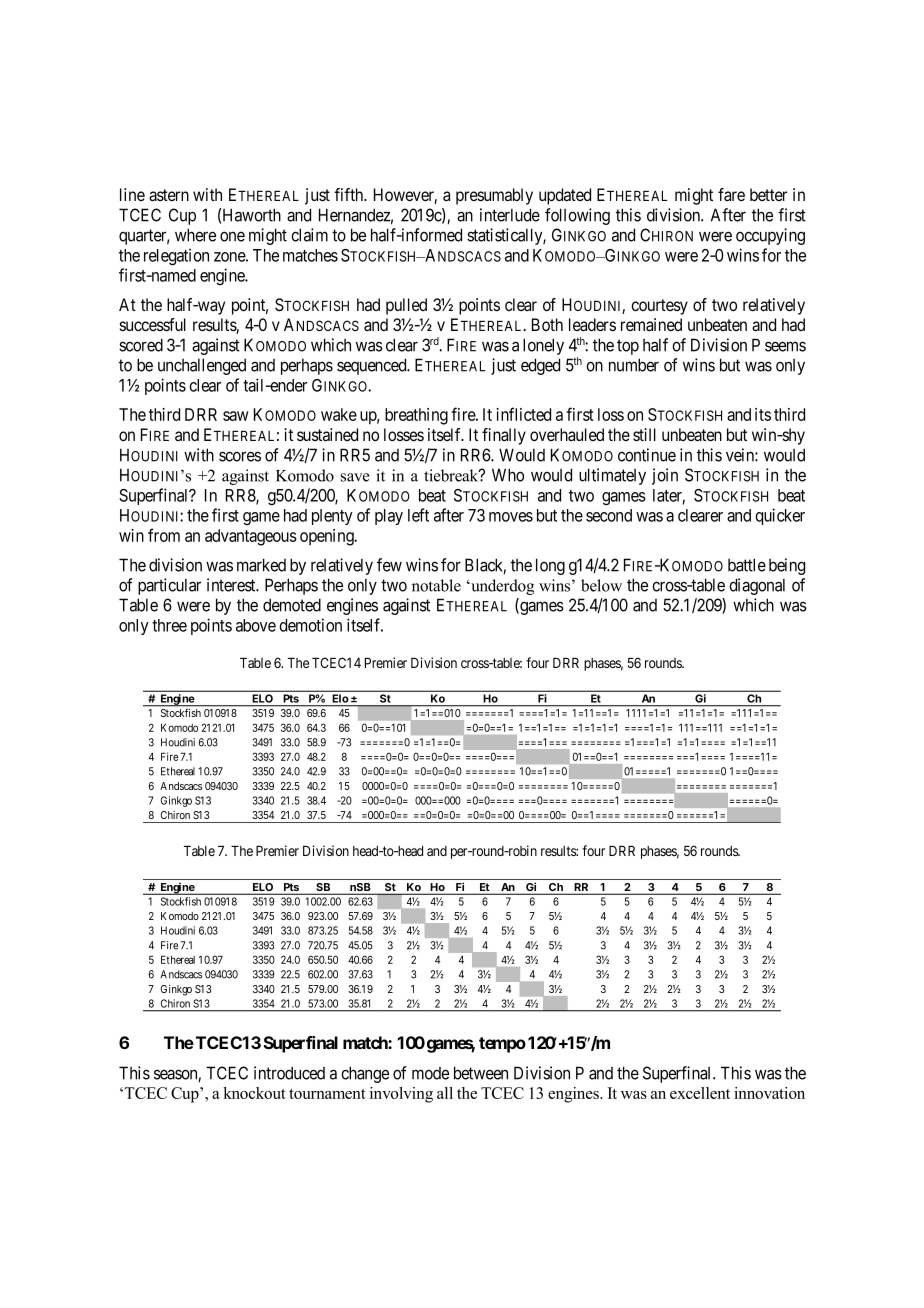 This image has height=1308, width=924. Describe the element at coordinates (644, 434) in the image. I see `still` at that location.
